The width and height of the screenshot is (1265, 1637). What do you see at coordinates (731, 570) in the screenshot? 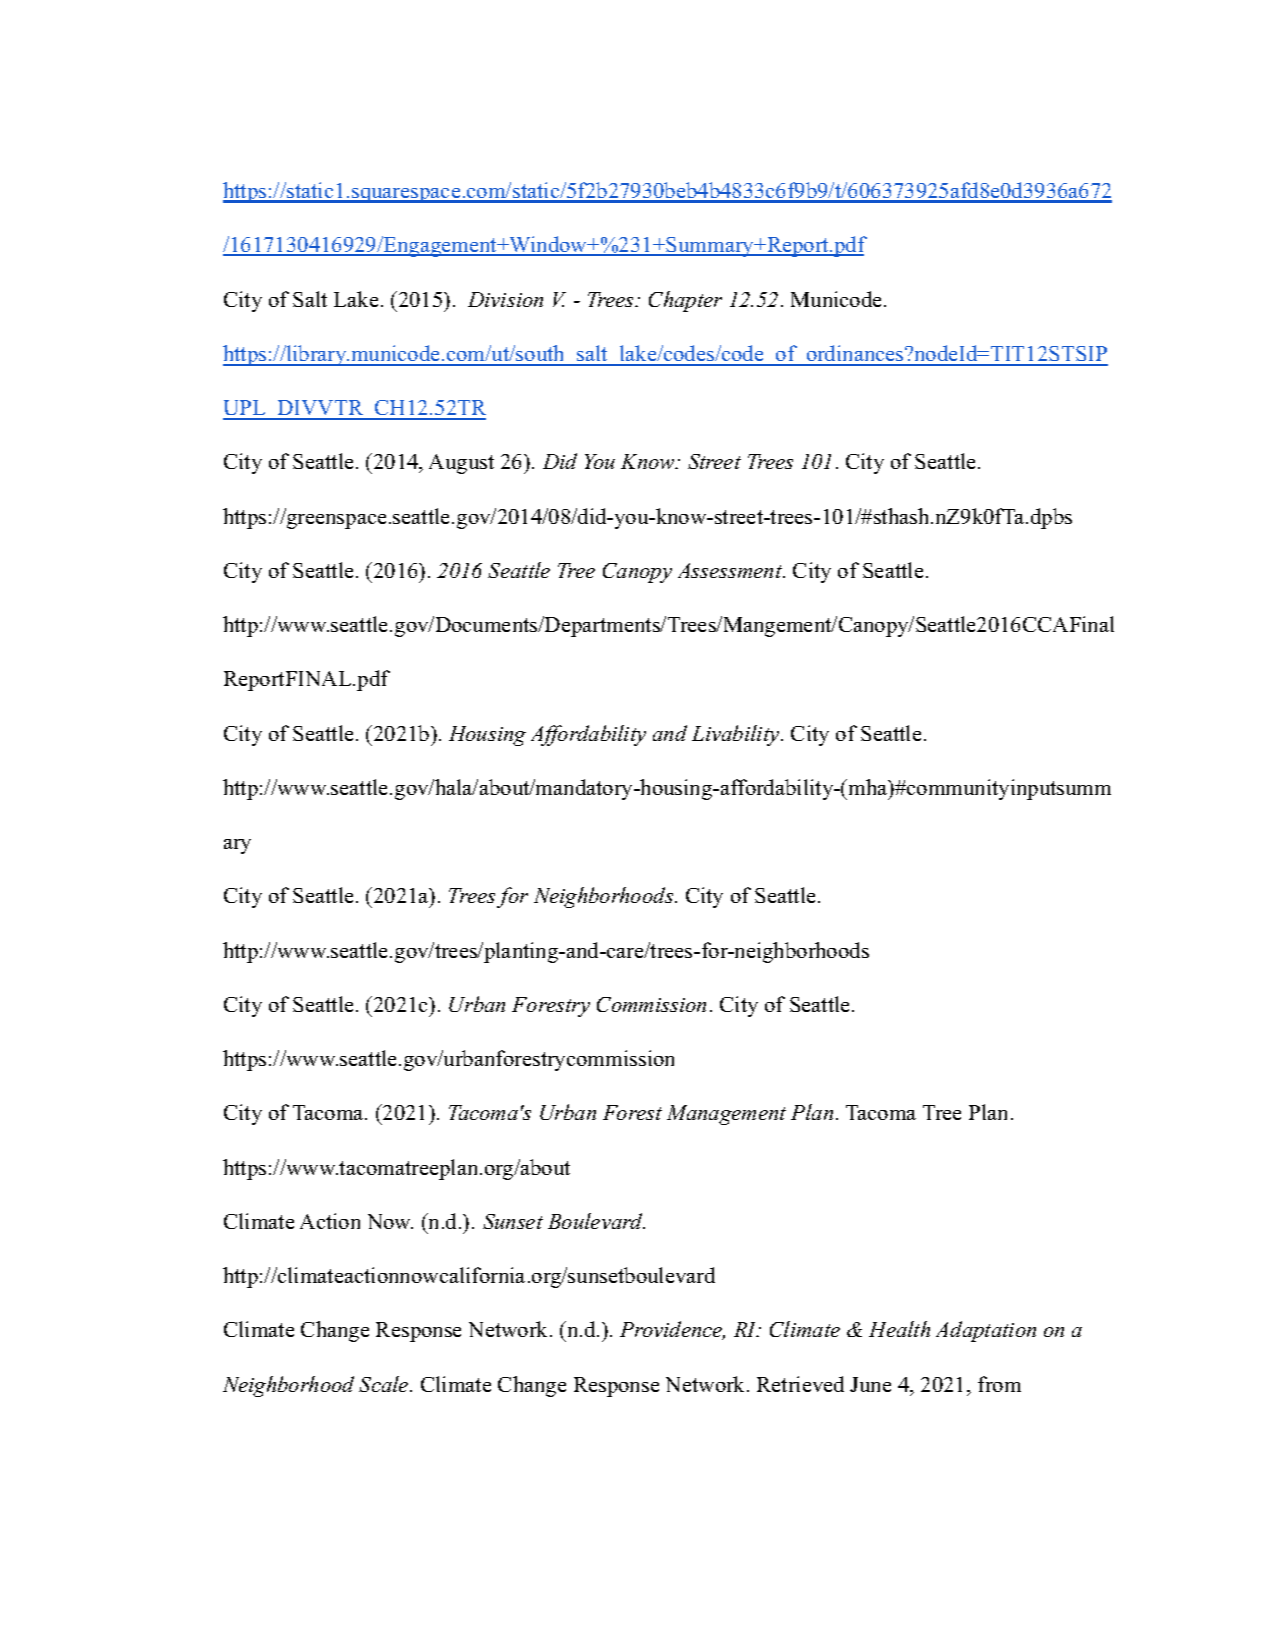
I see `Assessment` at bounding box center [731, 570].
